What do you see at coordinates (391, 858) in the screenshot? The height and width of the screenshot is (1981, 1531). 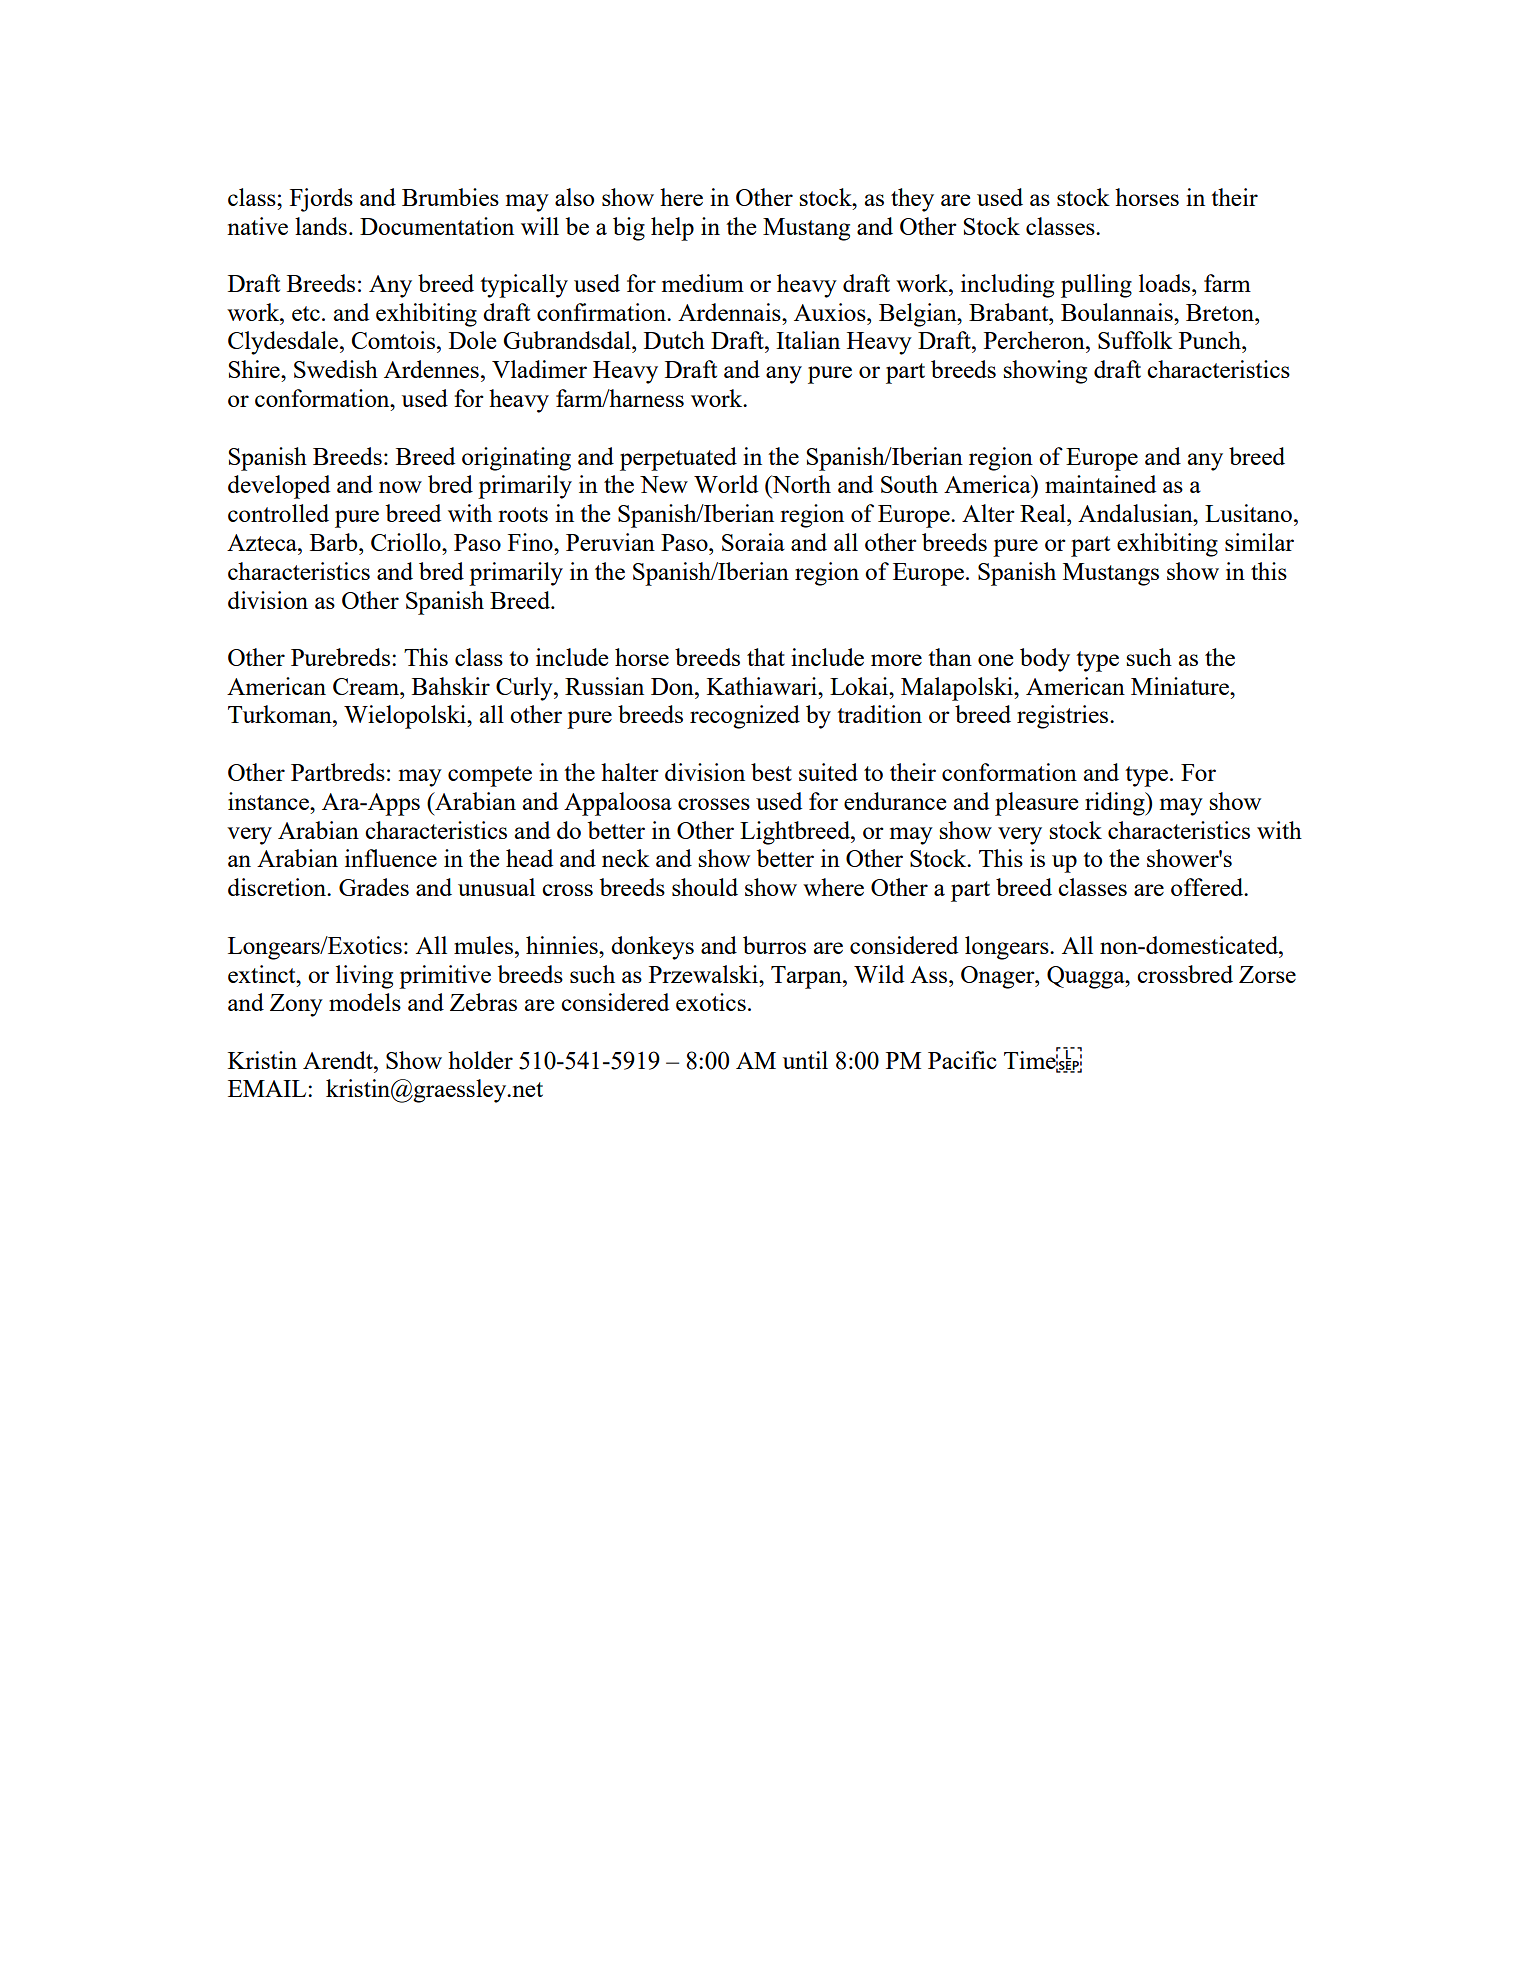 I see `influence` at bounding box center [391, 858].
